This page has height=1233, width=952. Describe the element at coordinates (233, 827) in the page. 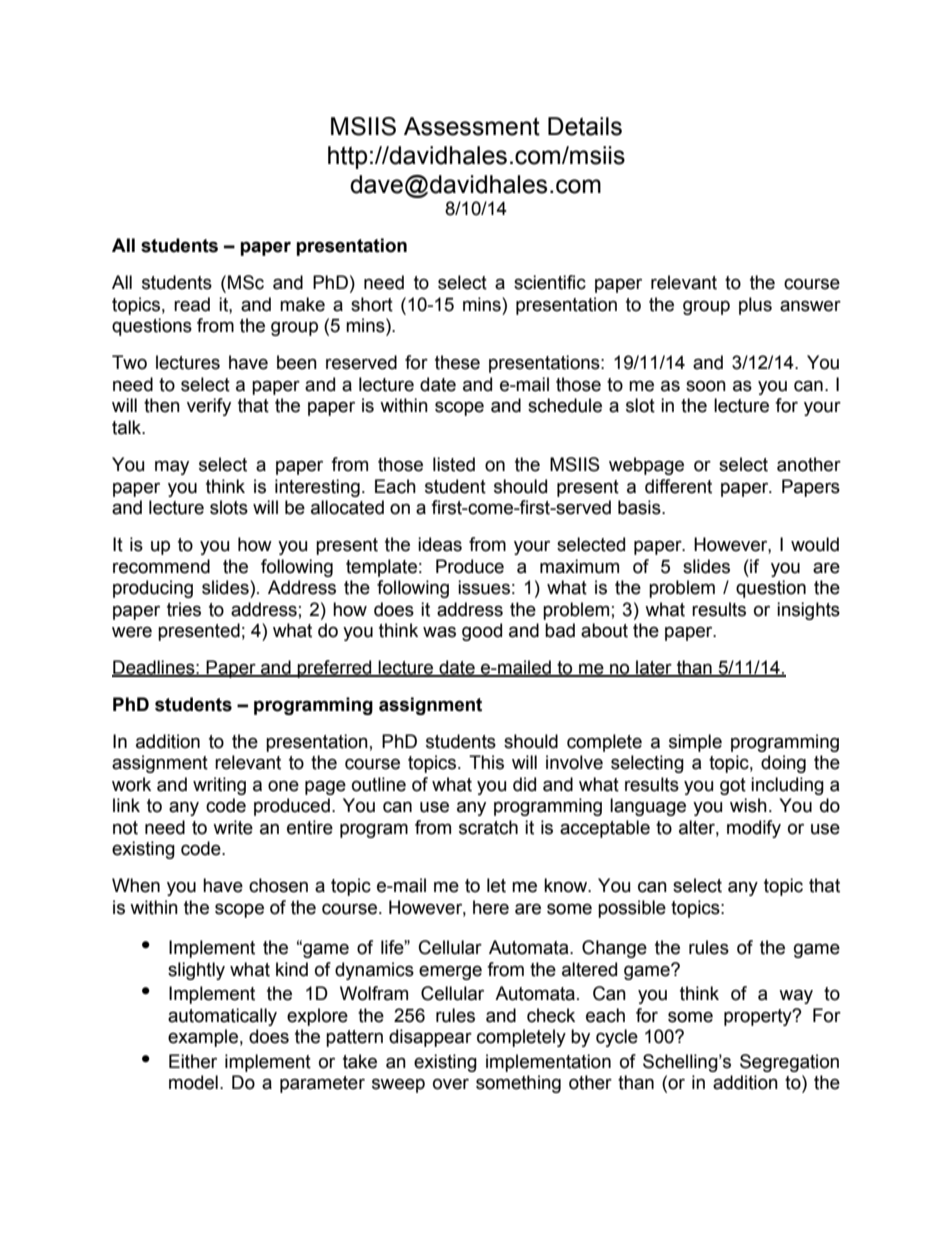

I see `write` at that location.
